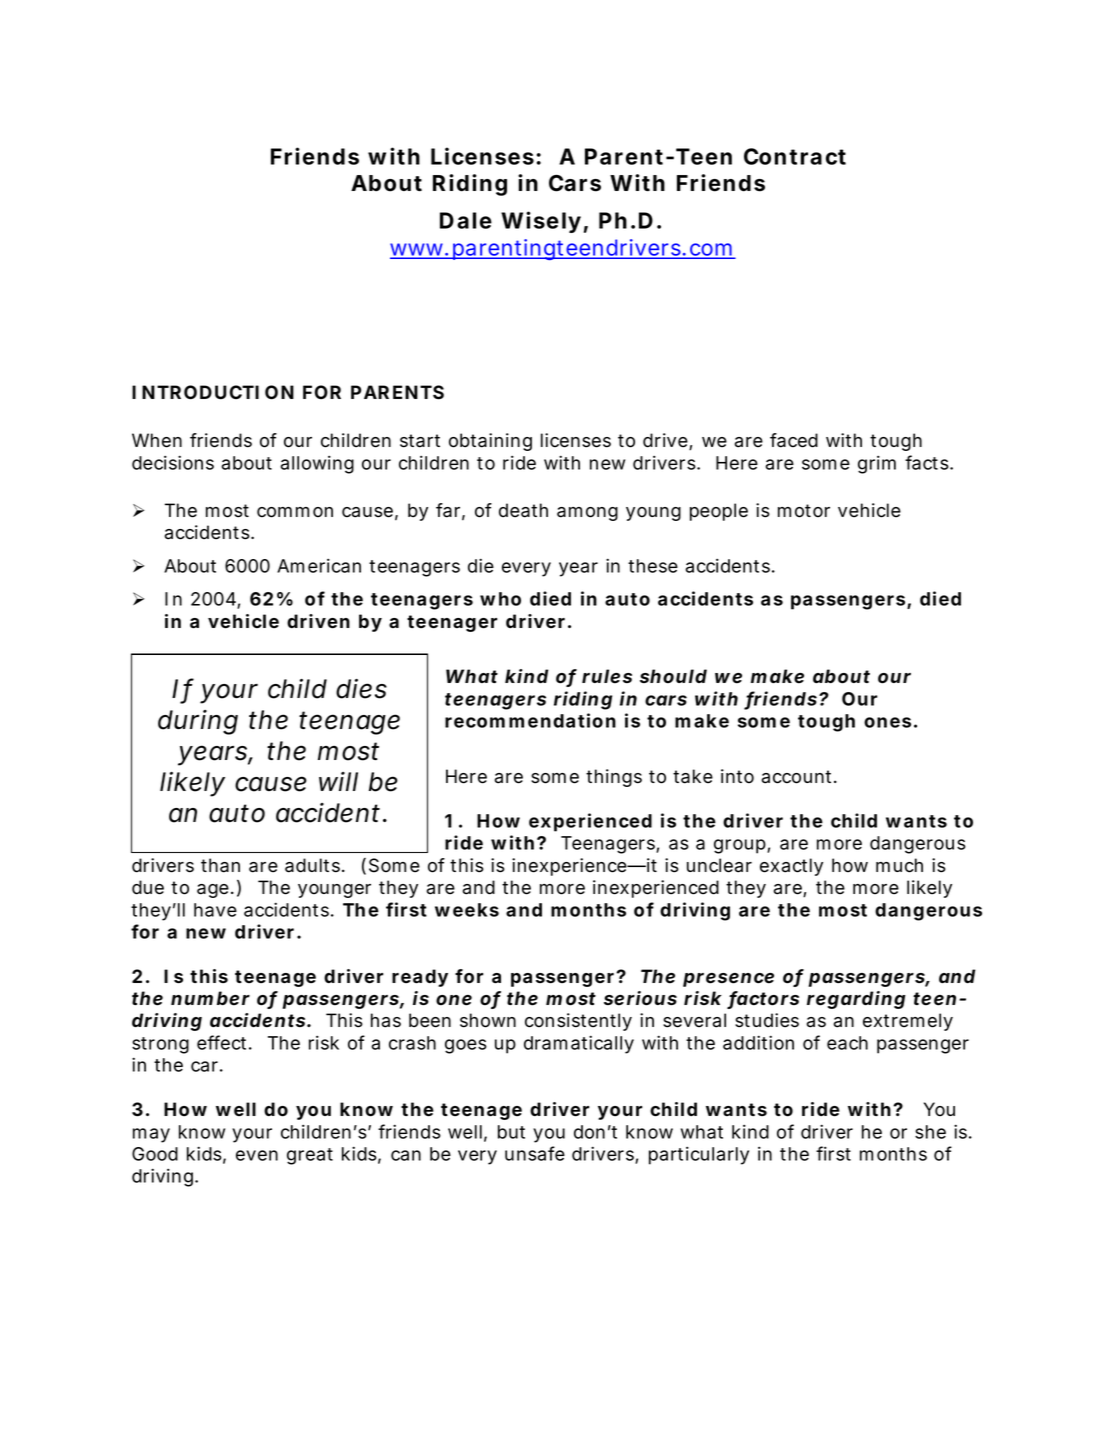  What do you see at coordinates (511, 1132) in the page?
I see `but` at bounding box center [511, 1132].
